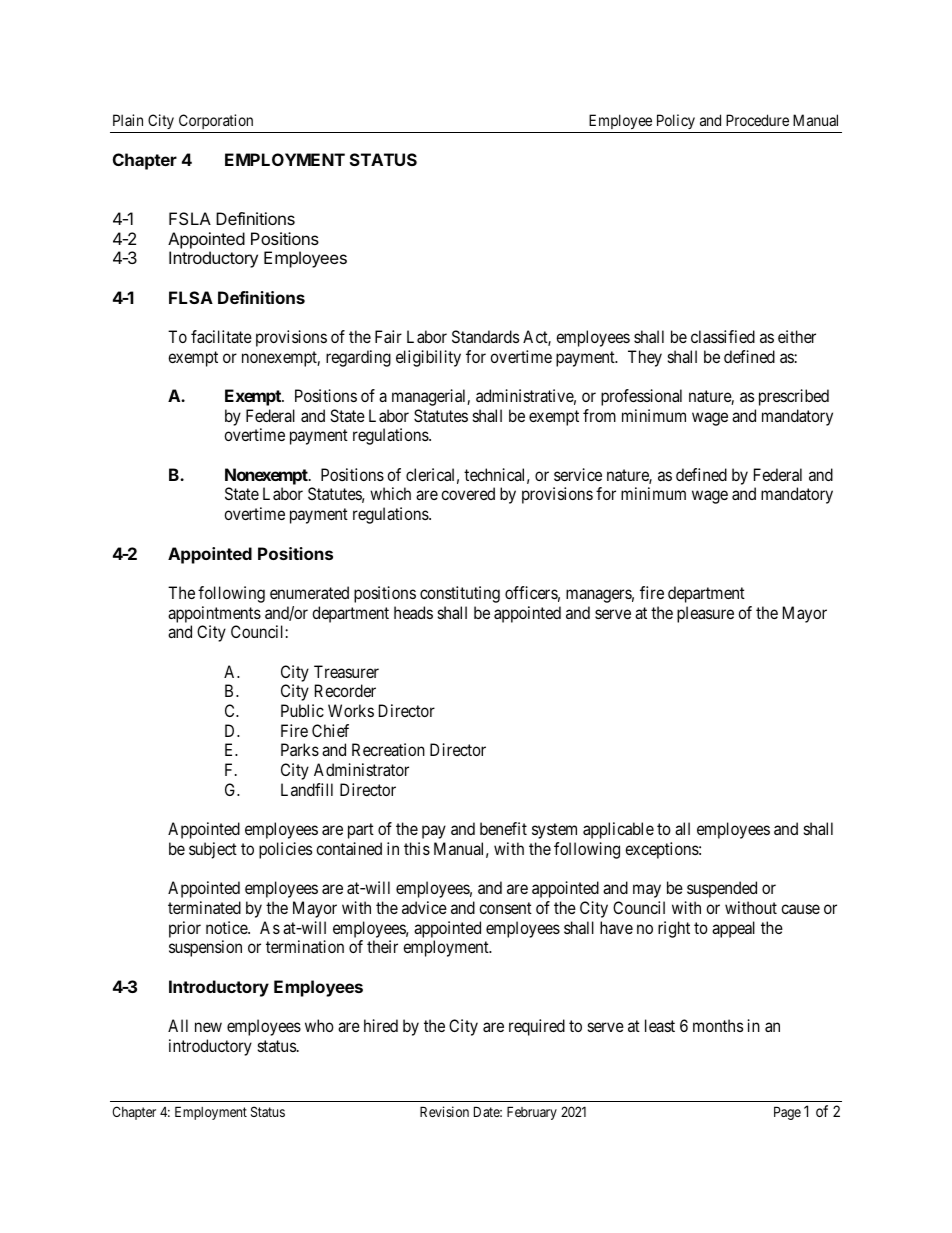 The height and width of the screenshot is (1233, 952). Describe the element at coordinates (444, 1111) in the screenshot. I see `Revision` at that location.
